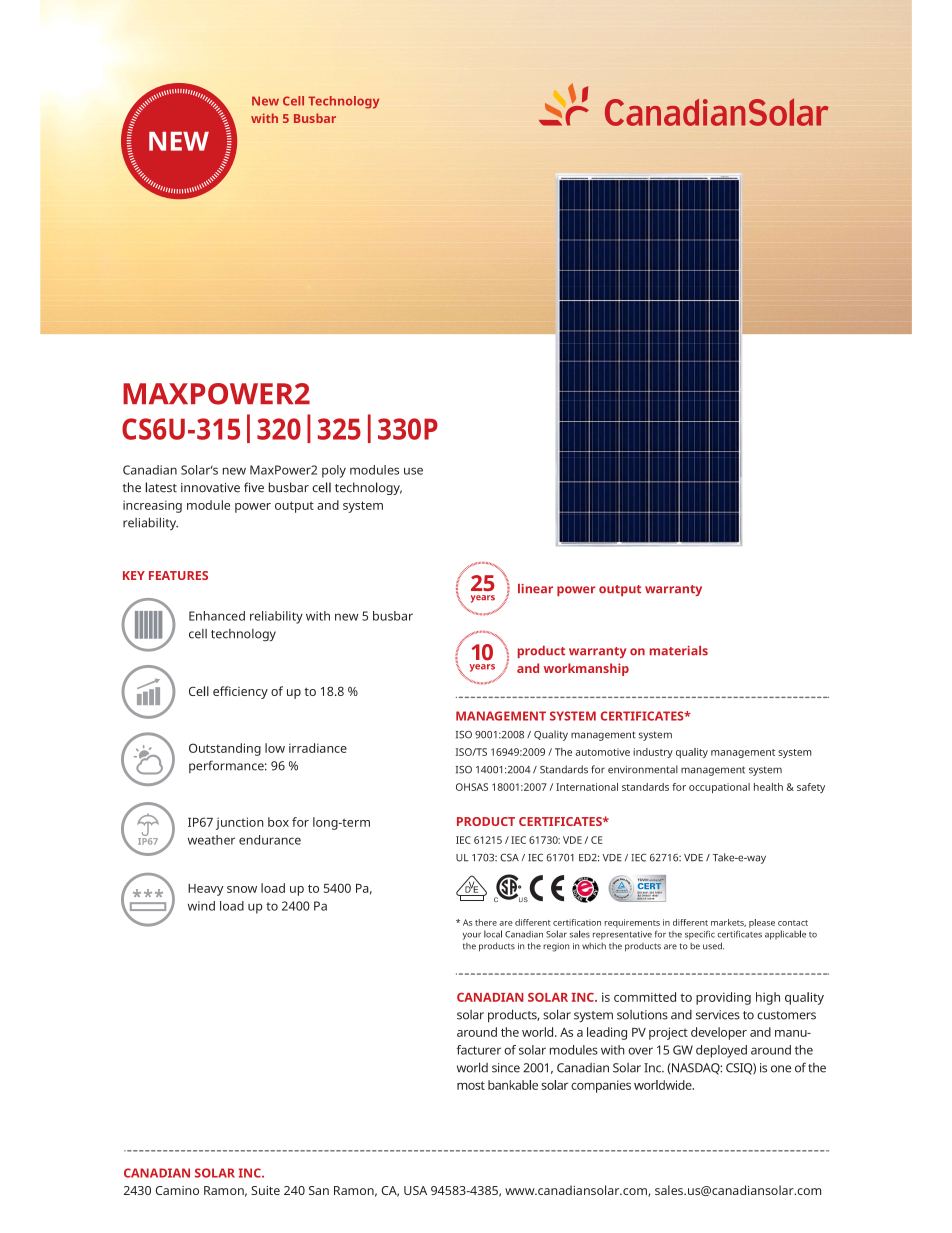 Image resolution: width=952 pixels, height=1233 pixels. What do you see at coordinates (535, 589) in the document?
I see `linear` at bounding box center [535, 589].
